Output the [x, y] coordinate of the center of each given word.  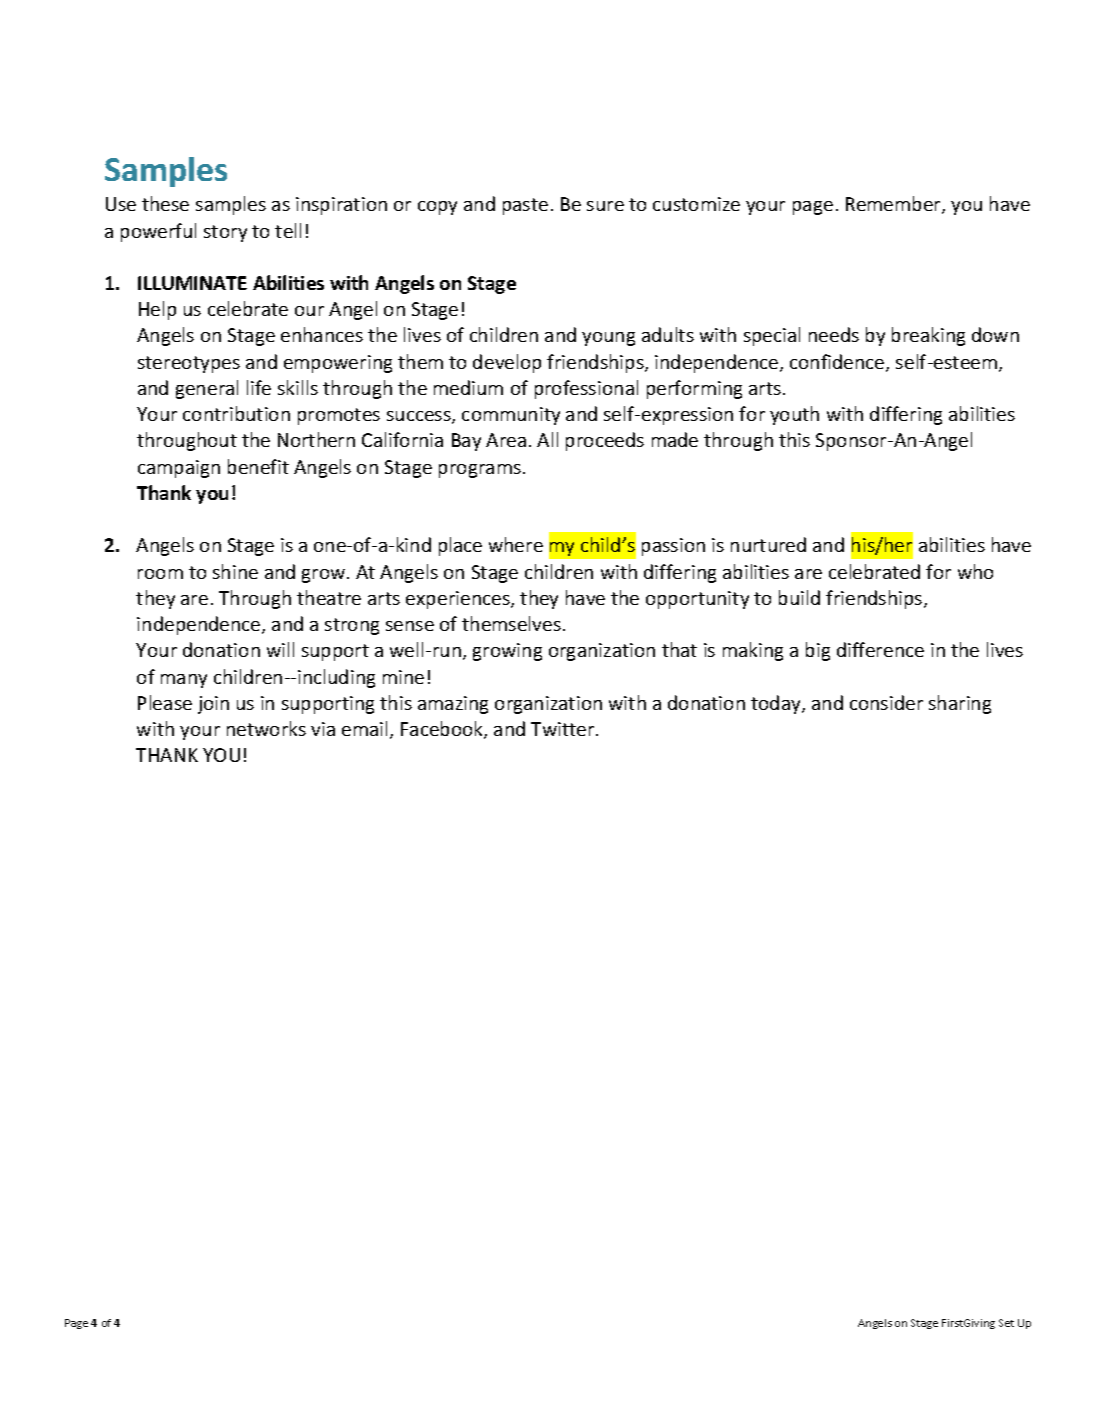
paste [525, 206]
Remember [894, 205]
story [225, 233]
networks [266, 728]
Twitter [564, 729]
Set [1006, 1323]
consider [886, 702]
